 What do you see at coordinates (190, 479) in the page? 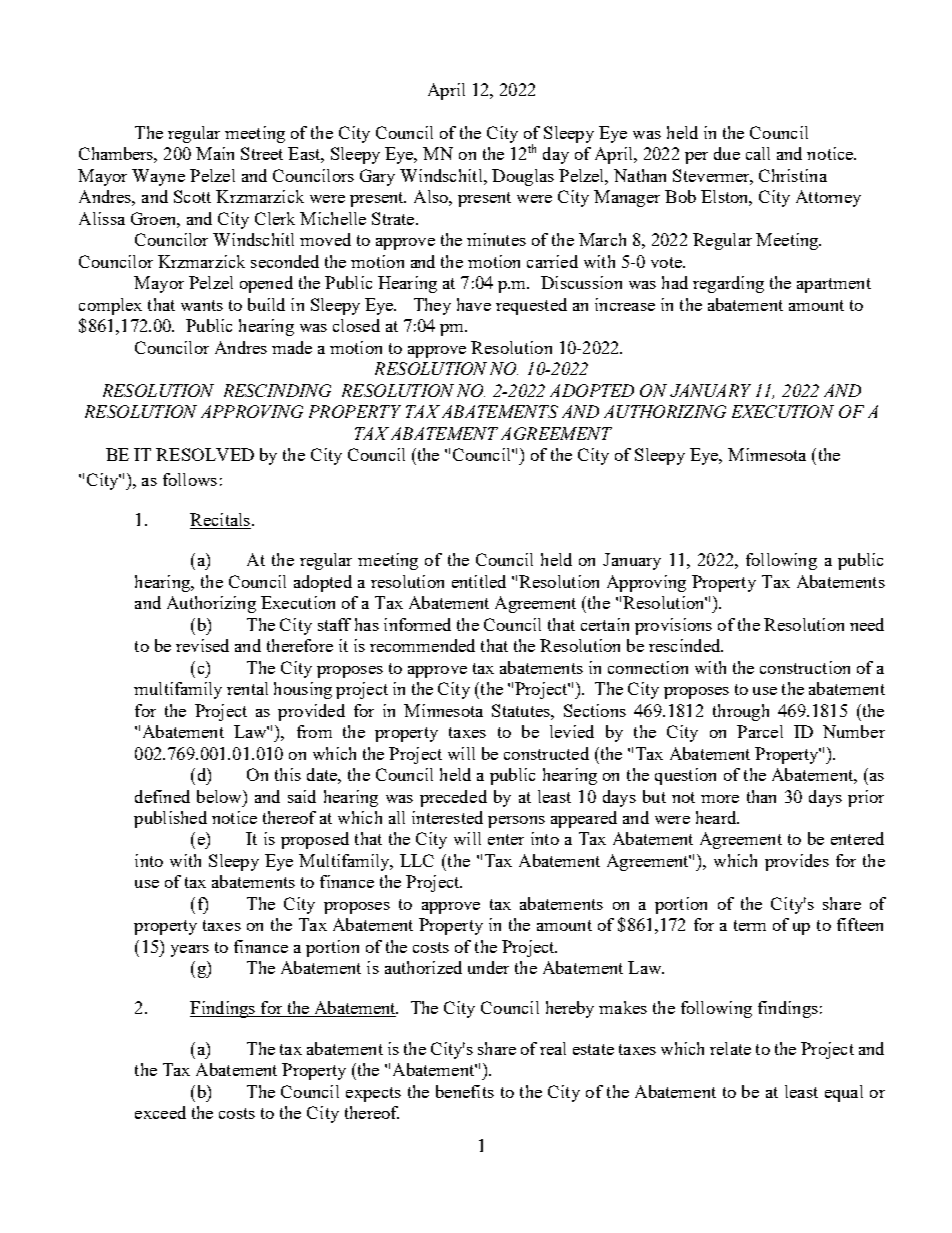
I see `follows` at bounding box center [190, 479].
